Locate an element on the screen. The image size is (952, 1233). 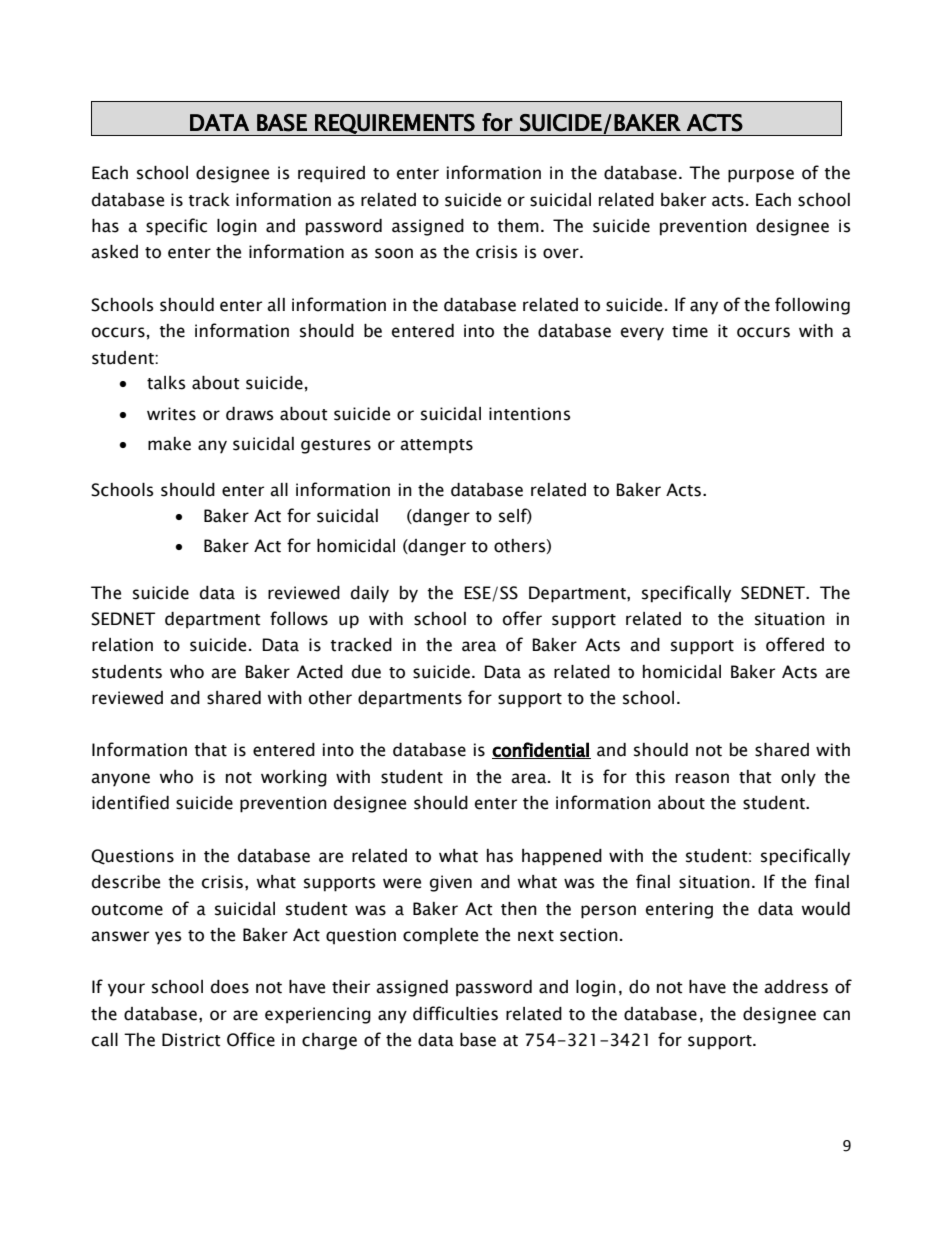
confidential is located at coordinates (541, 750).
